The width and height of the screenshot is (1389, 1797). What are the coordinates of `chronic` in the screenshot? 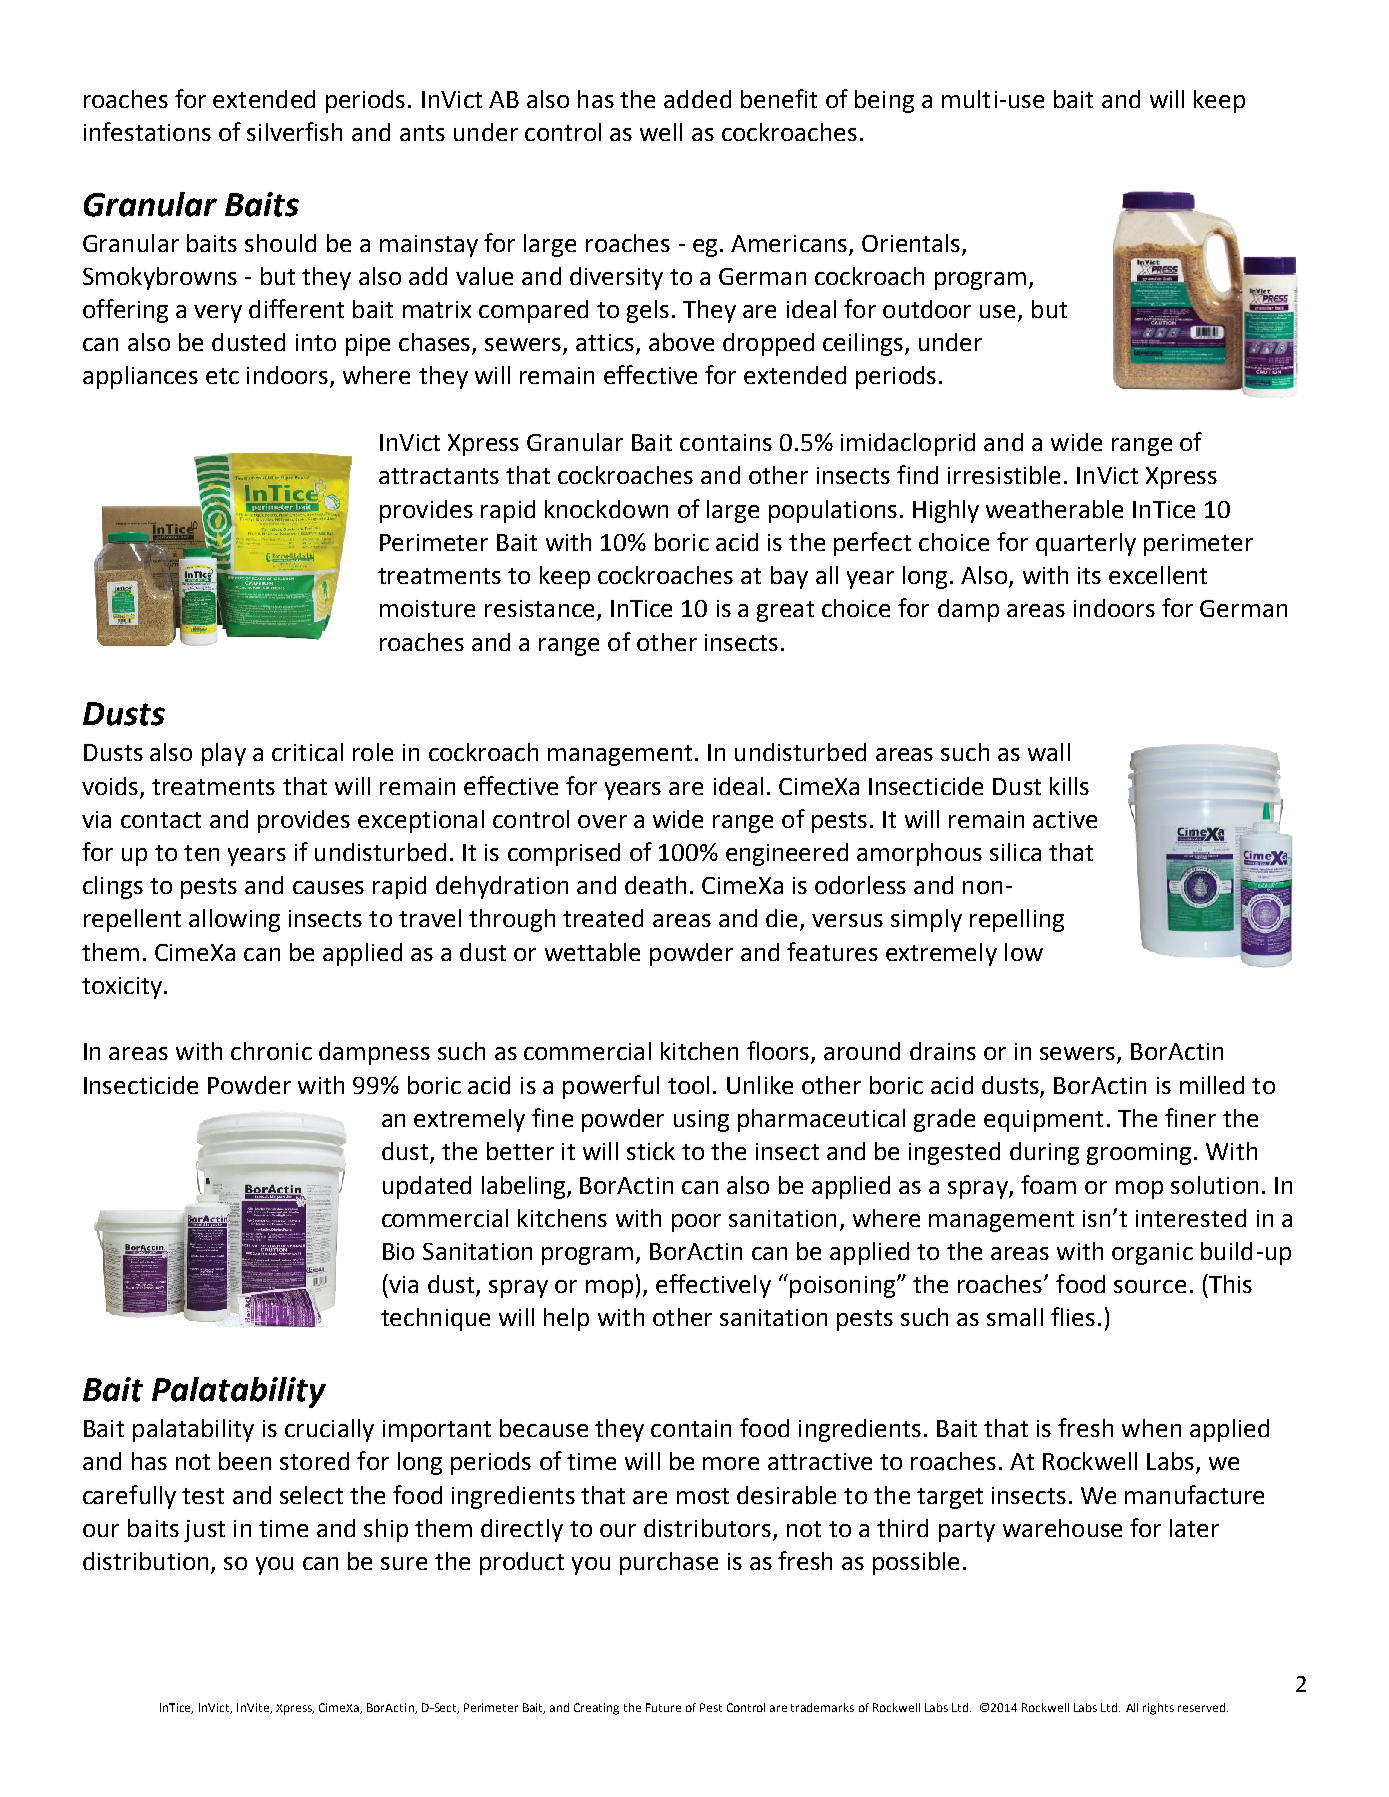 It's located at (271, 1051).
